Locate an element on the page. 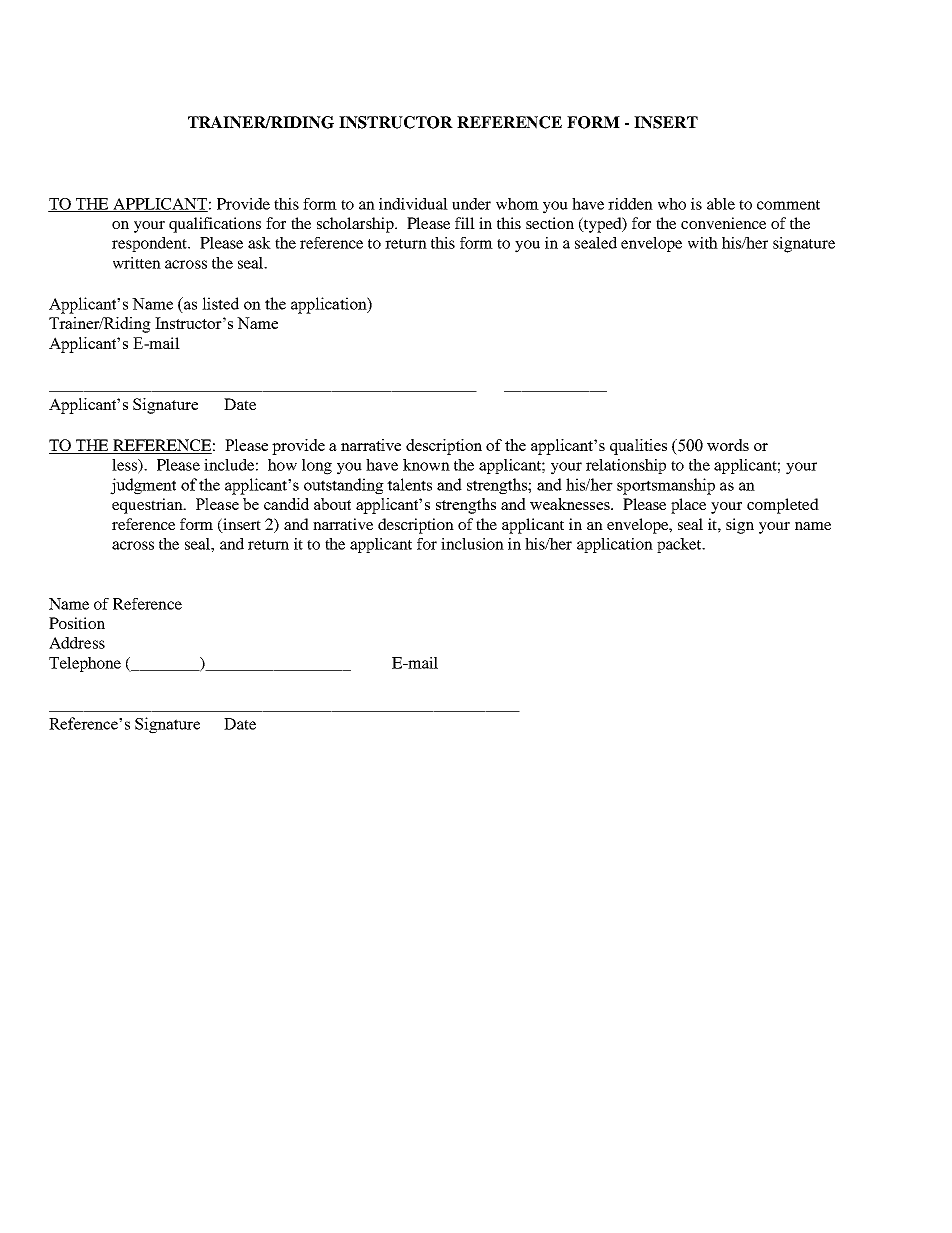  Telephone is located at coordinates (85, 664).
